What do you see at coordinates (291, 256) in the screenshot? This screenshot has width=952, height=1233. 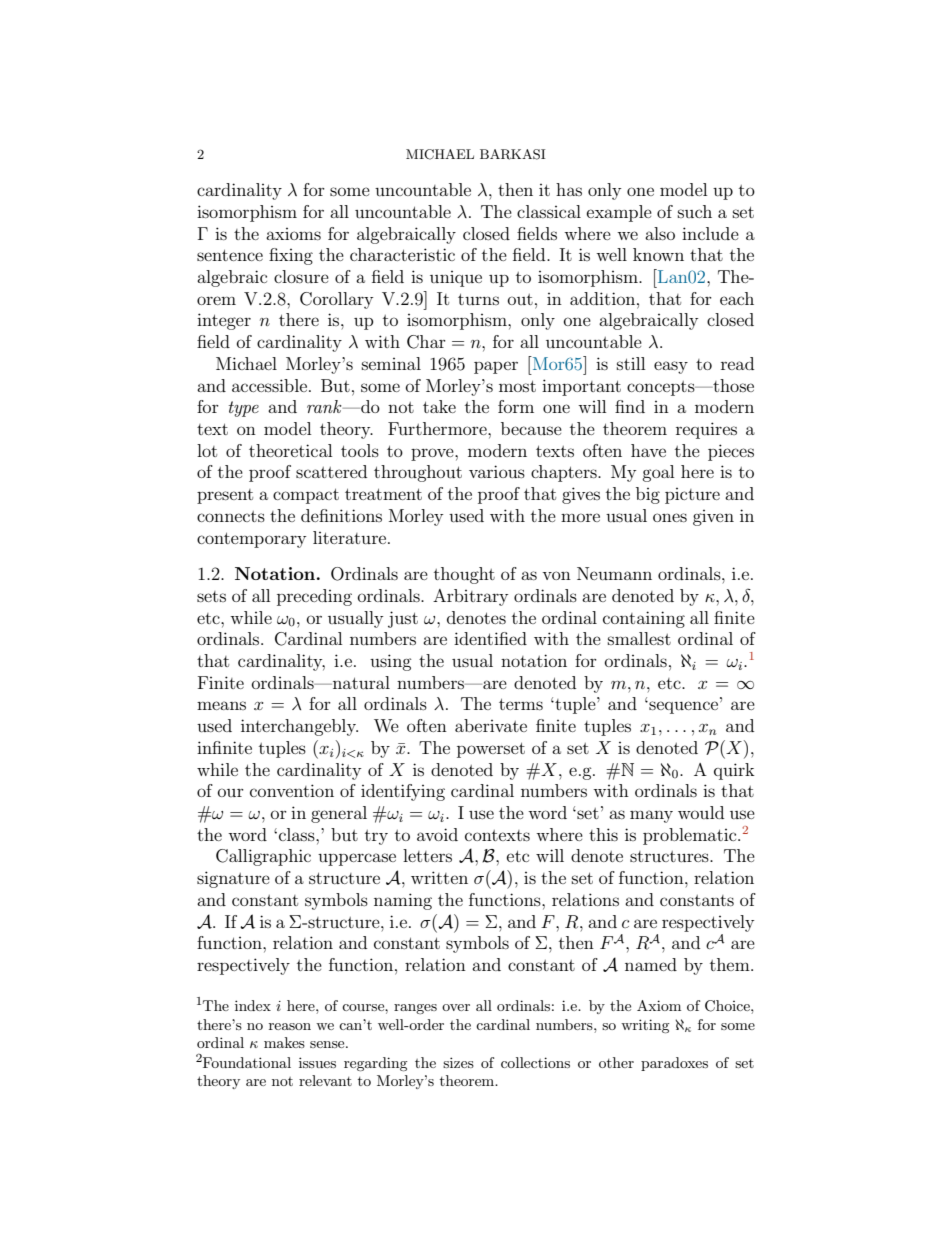 I see `fixing` at bounding box center [291, 256].
